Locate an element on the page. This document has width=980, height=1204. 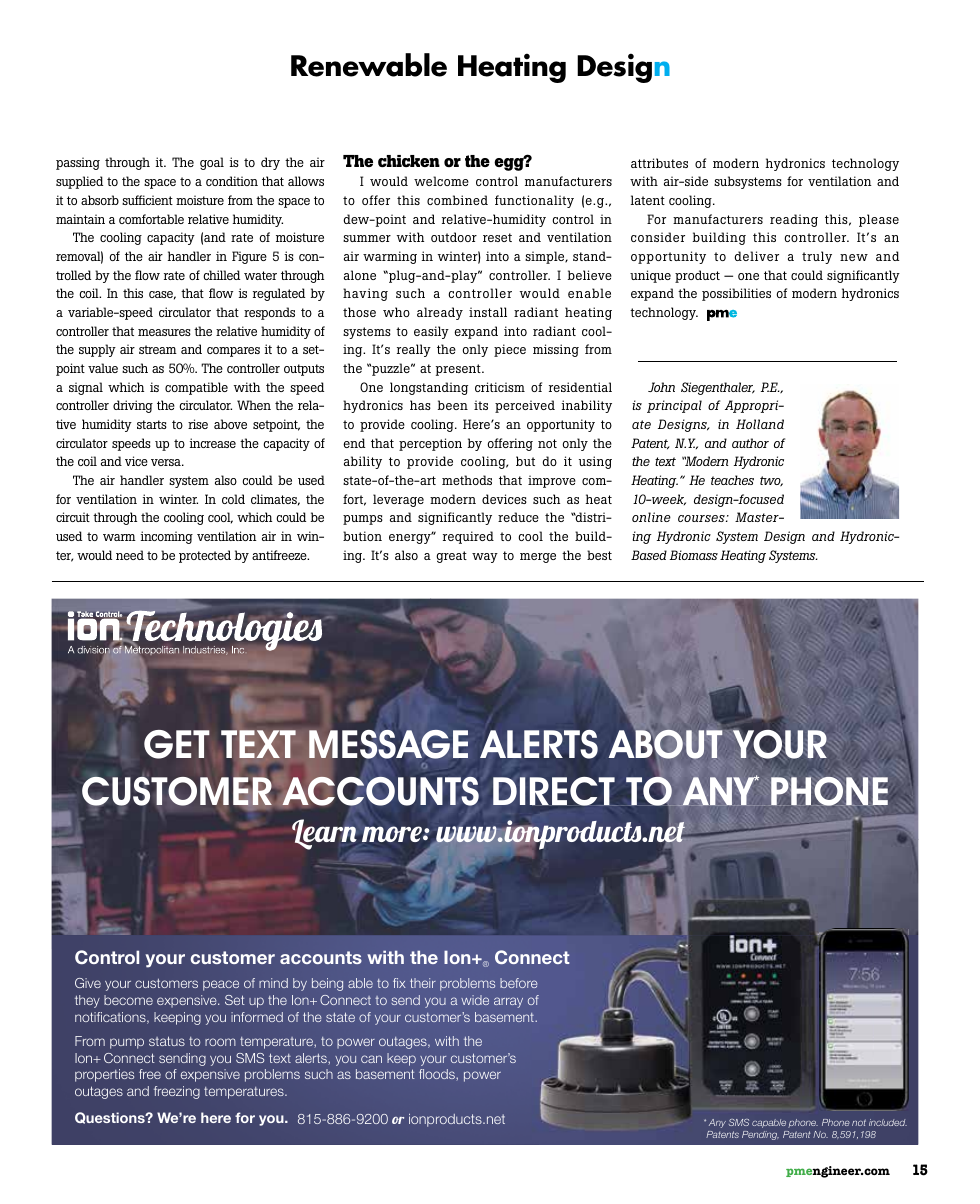
ABOUT is located at coordinates (665, 746).
